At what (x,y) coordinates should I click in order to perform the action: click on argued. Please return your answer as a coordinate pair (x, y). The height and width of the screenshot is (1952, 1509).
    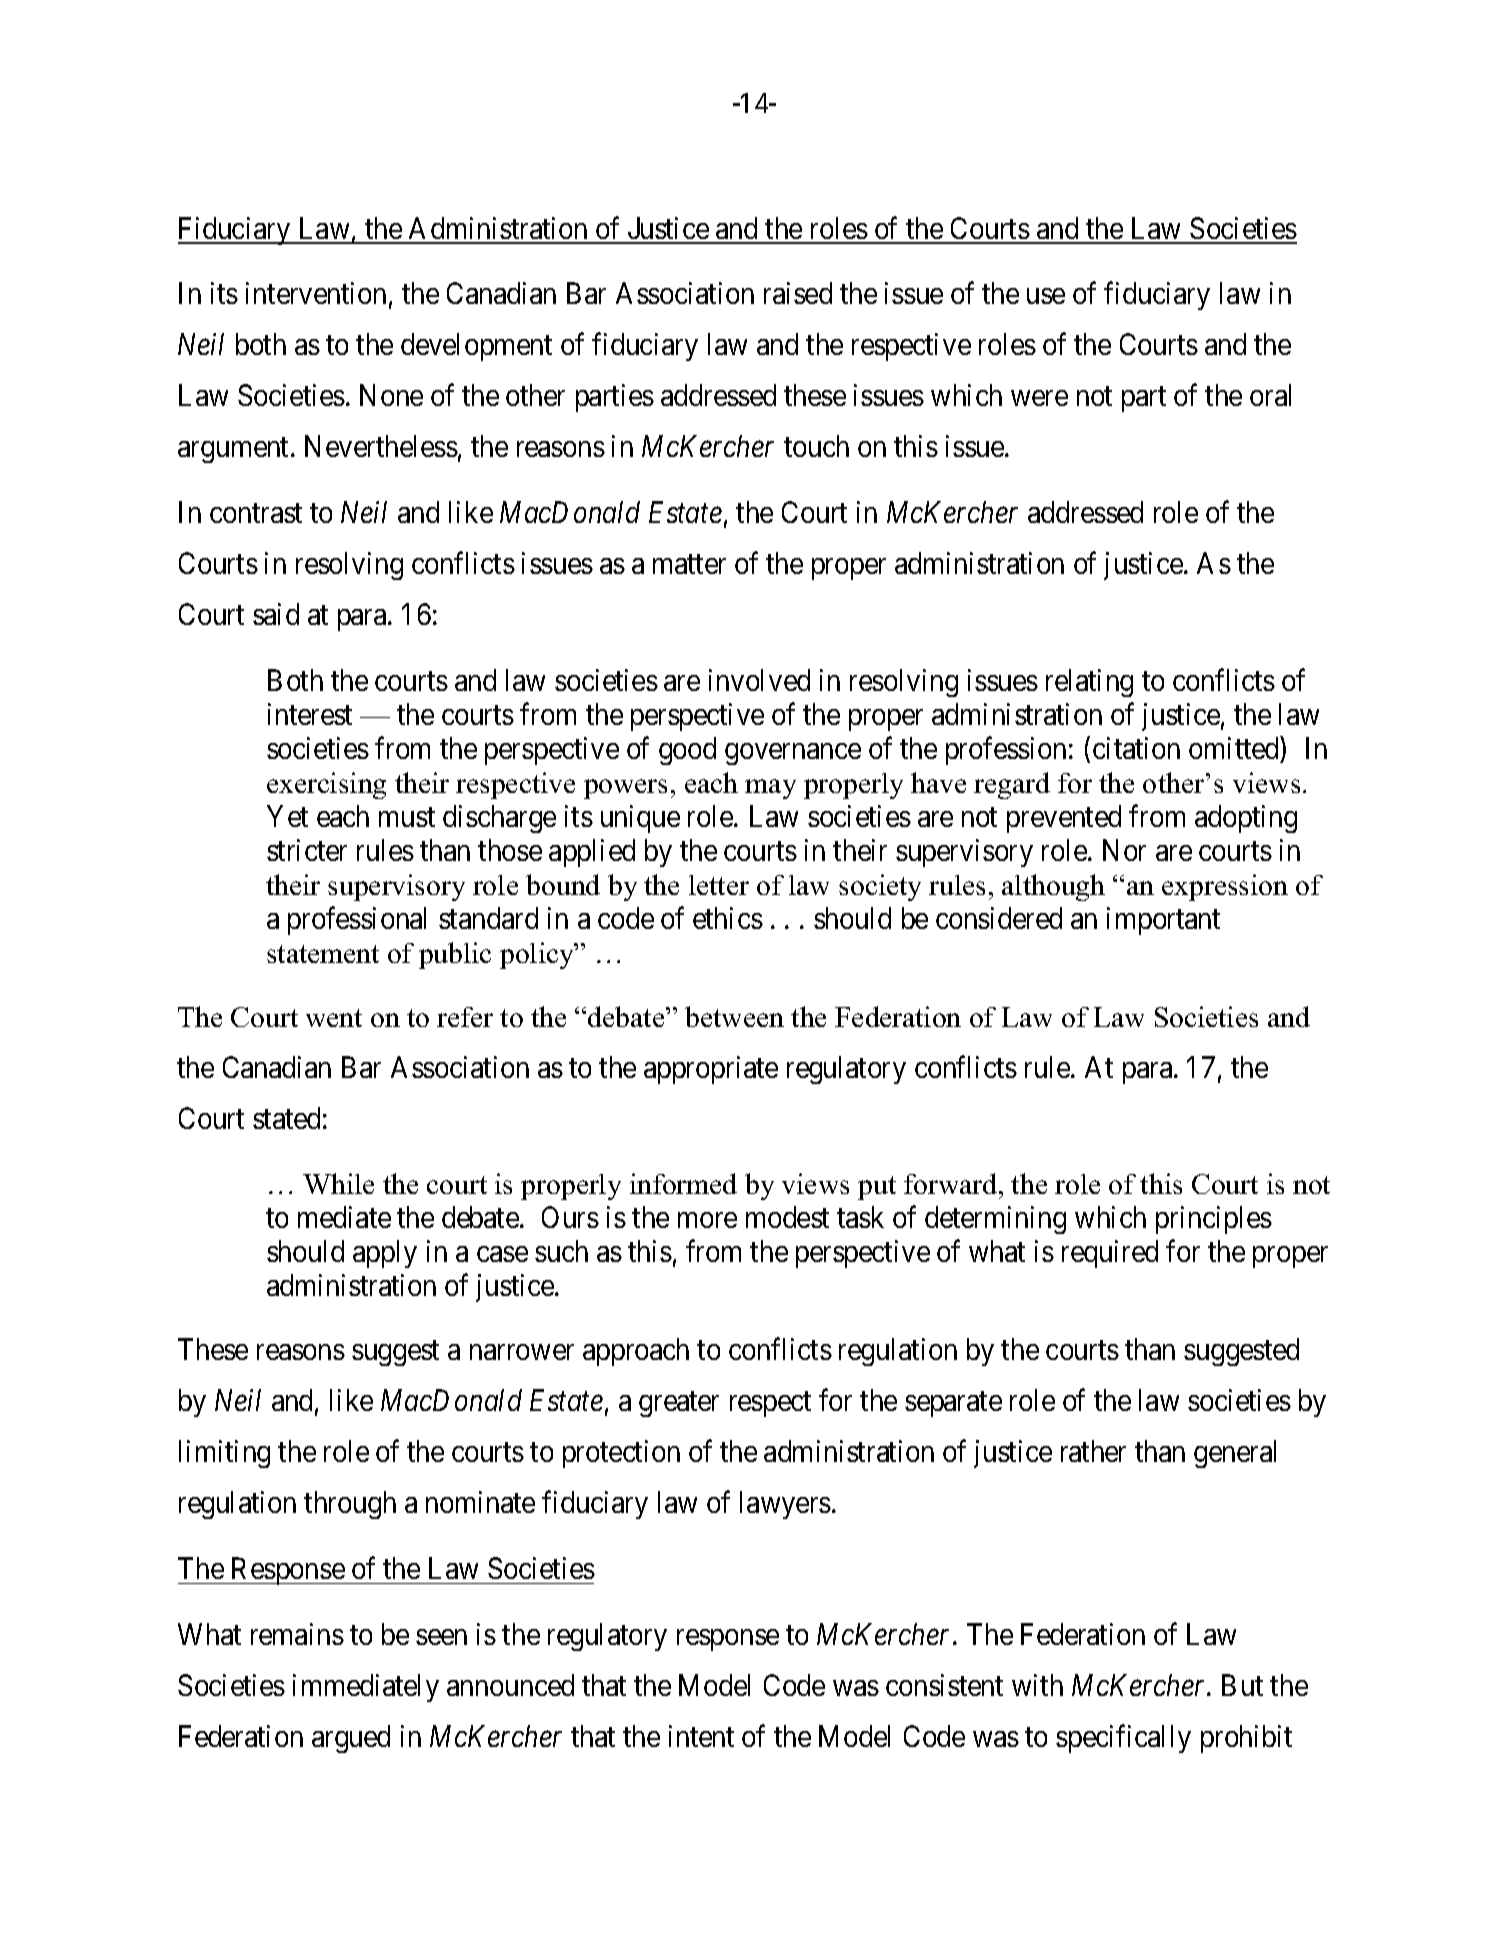
    Looking at the image, I should click on (351, 1739).
